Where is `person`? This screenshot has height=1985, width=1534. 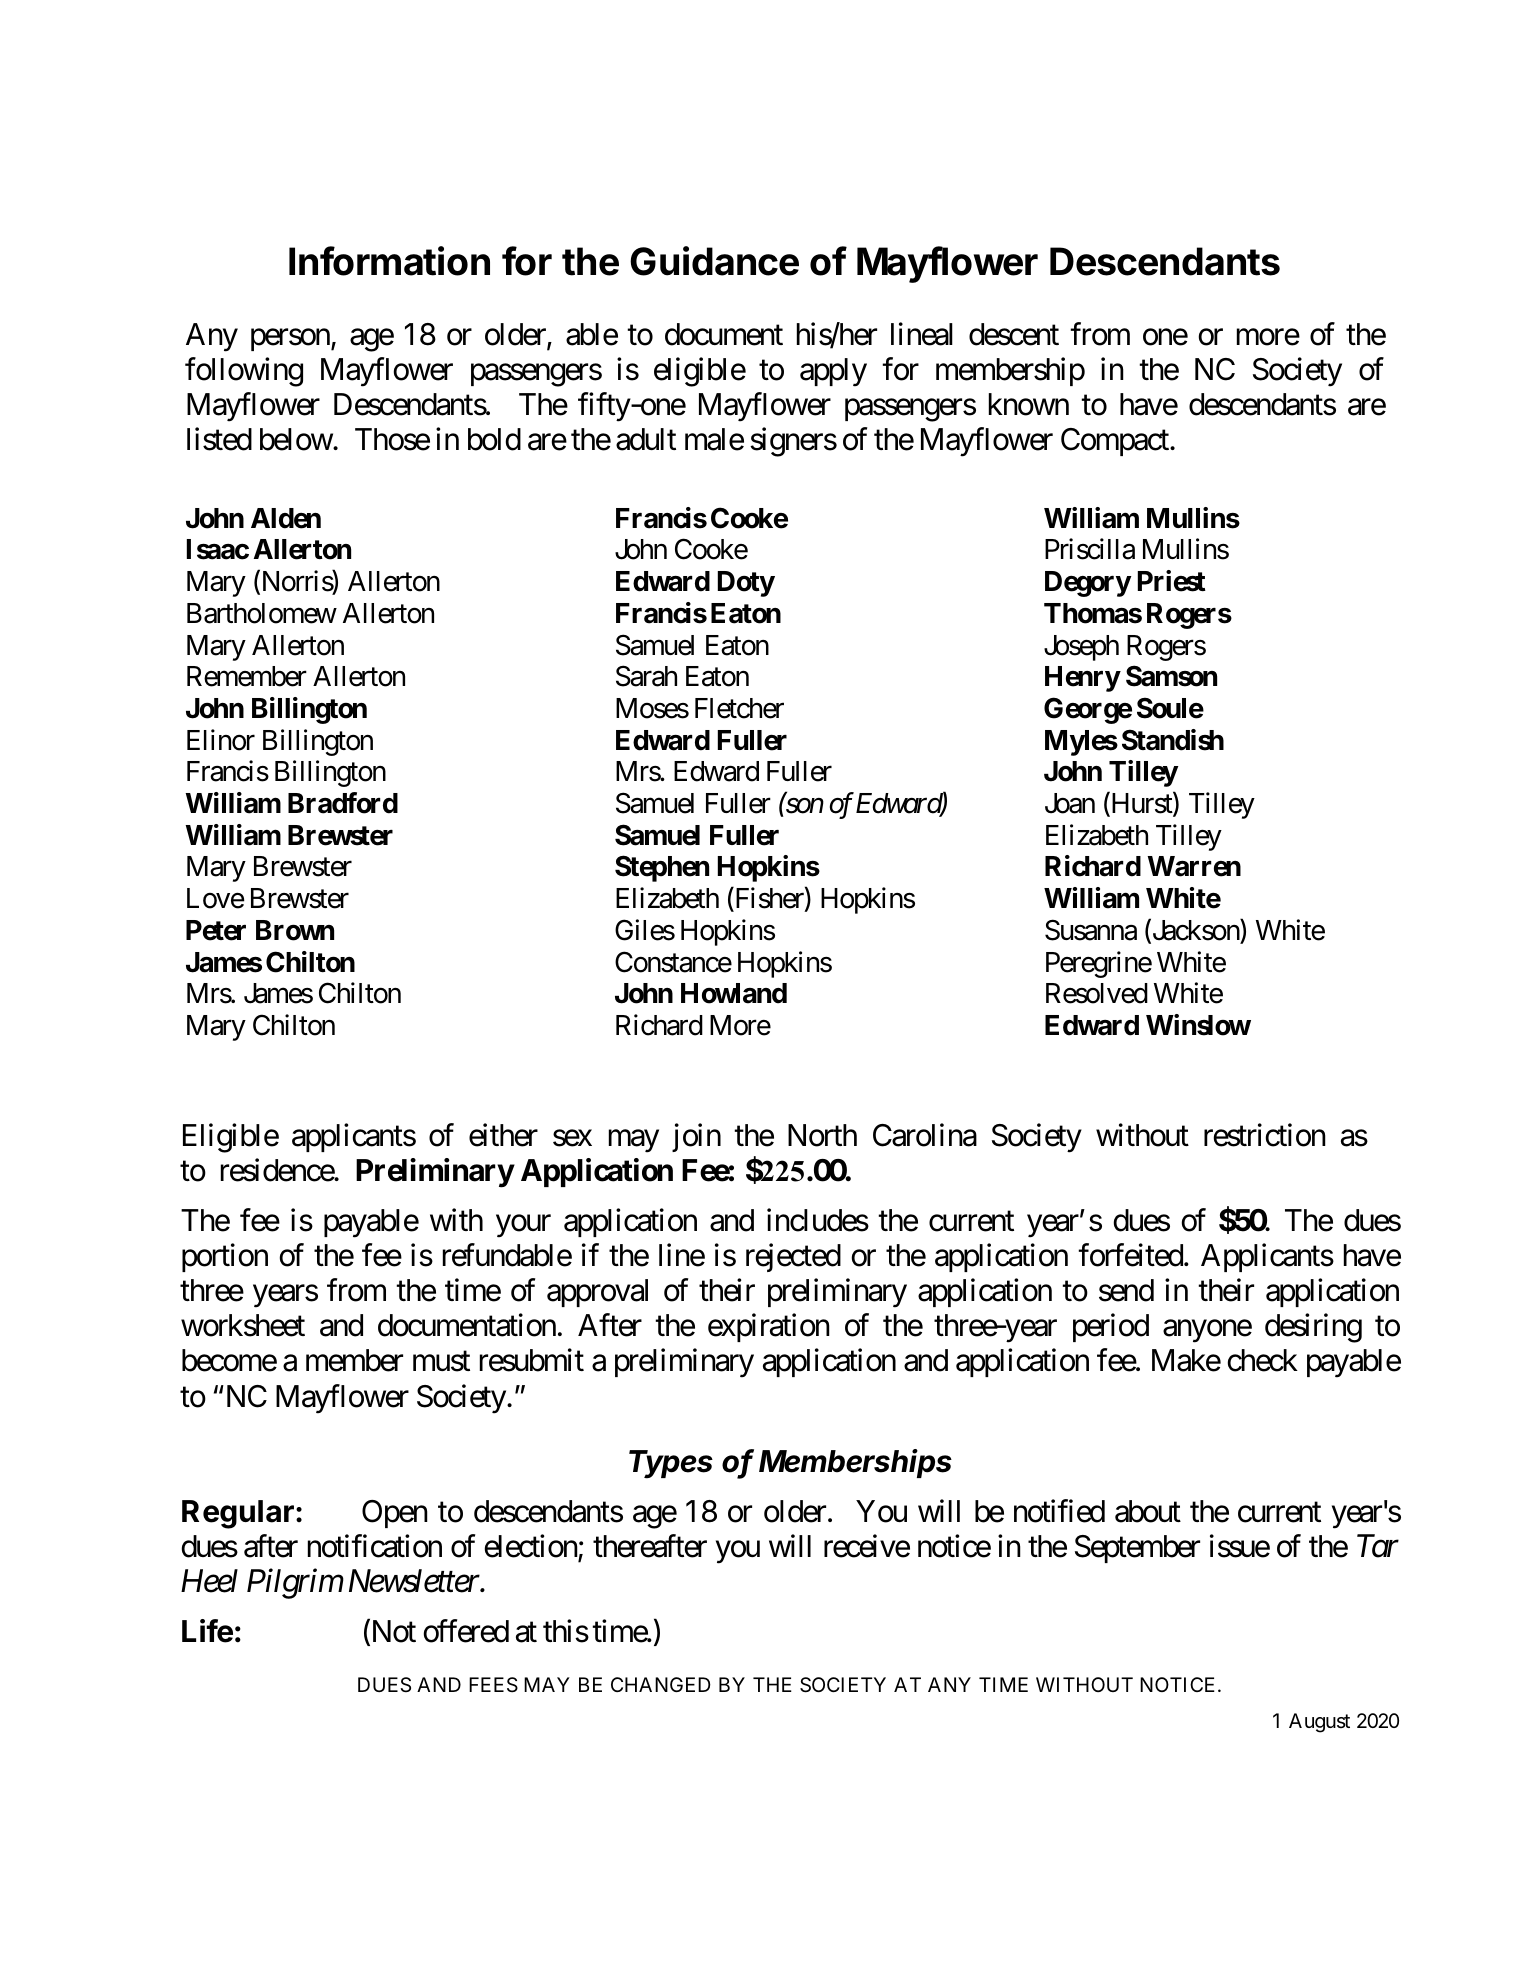 person is located at coordinates (291, 340).
